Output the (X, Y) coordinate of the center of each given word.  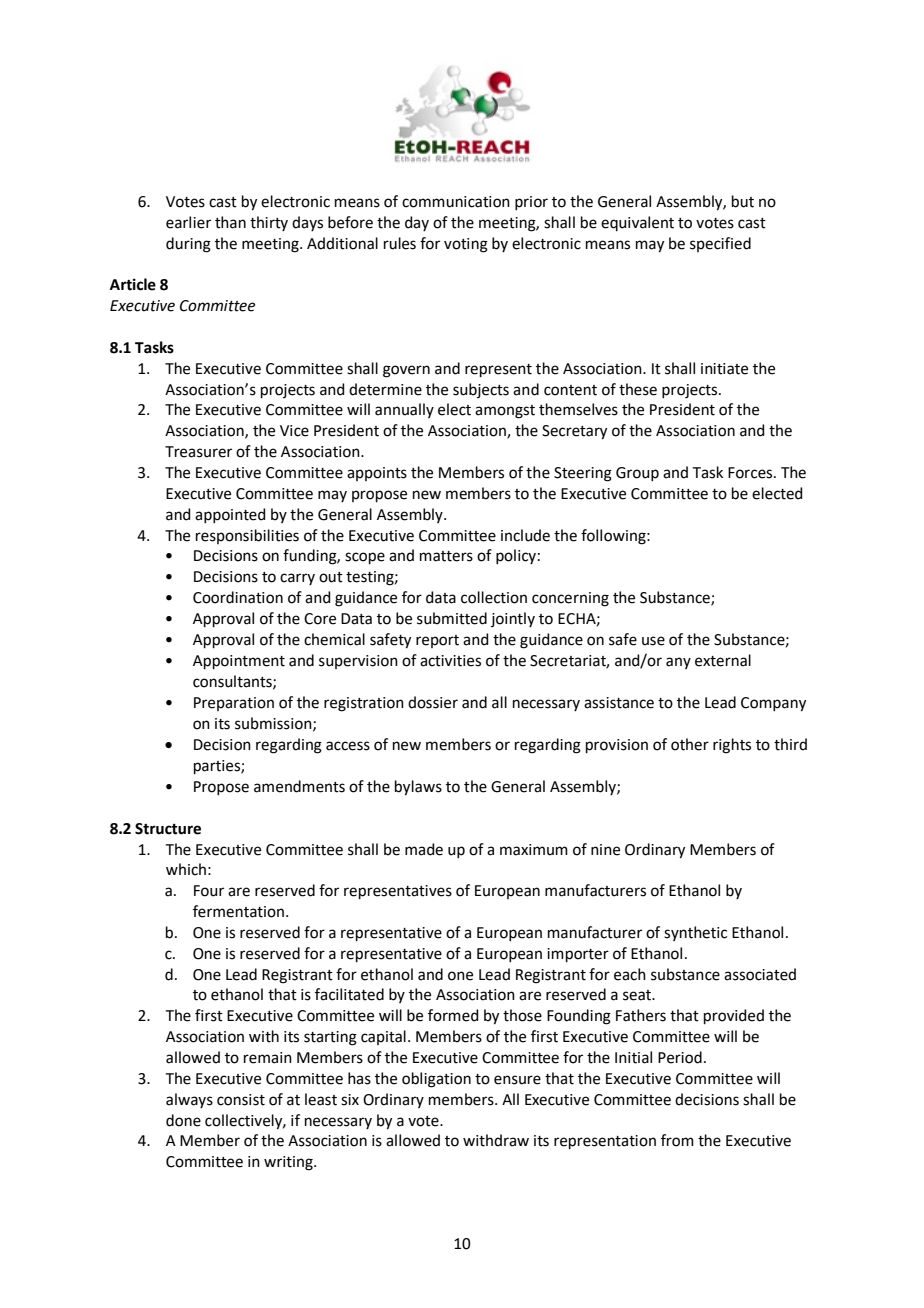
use (653, 641)
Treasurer (198, 452)
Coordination (238, 597)
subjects (481, 390)
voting (466, 245)
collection (494, 597)
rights (732, 746)
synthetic (695, 933)
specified (720, 244)
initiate (724, 369)
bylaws (418, 788)
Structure (168, 829)
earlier (188, 222)
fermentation (238, 911)
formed (453, 1015)
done (183, 1120)
